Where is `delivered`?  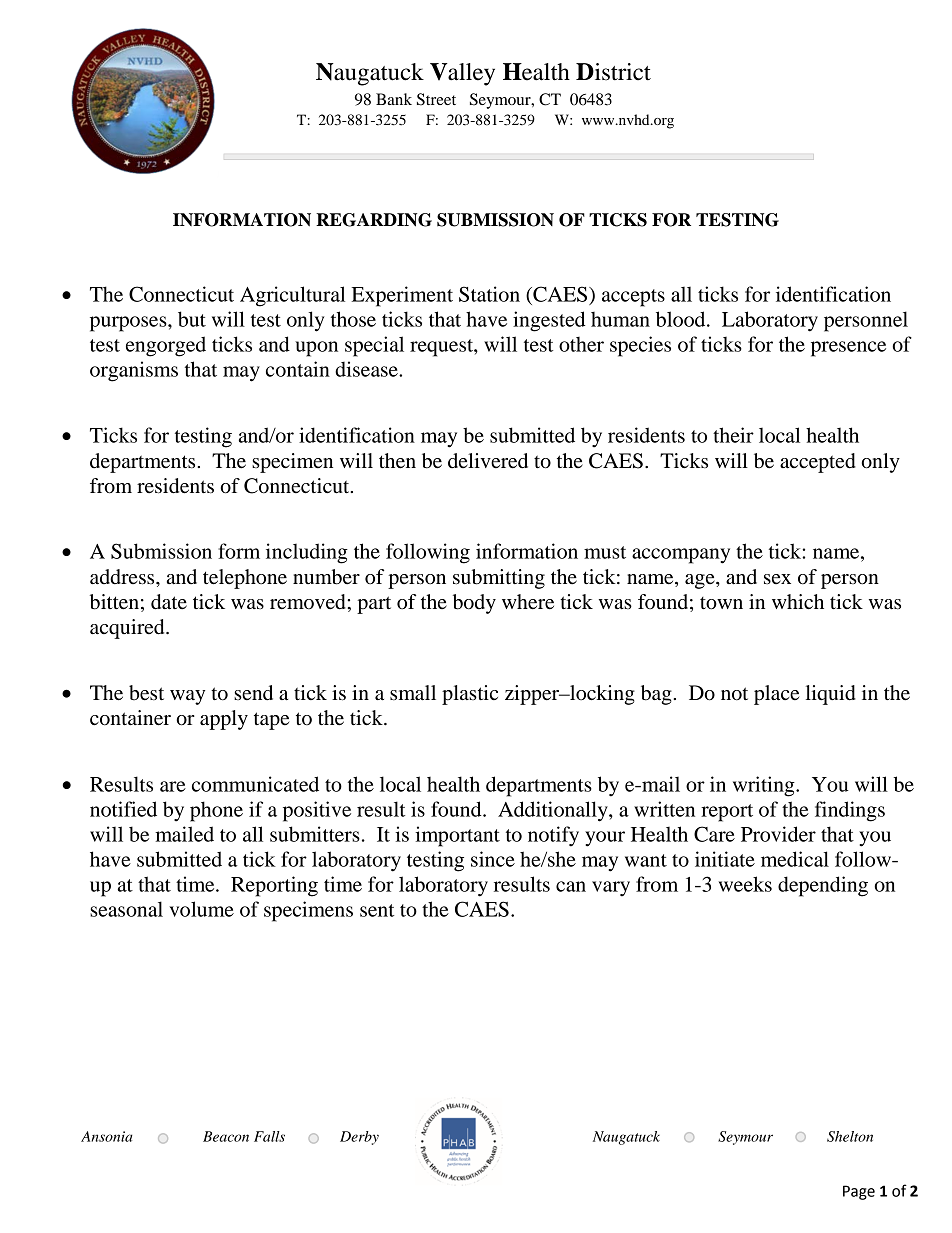
delivered is located at coordinates (488, 461).
